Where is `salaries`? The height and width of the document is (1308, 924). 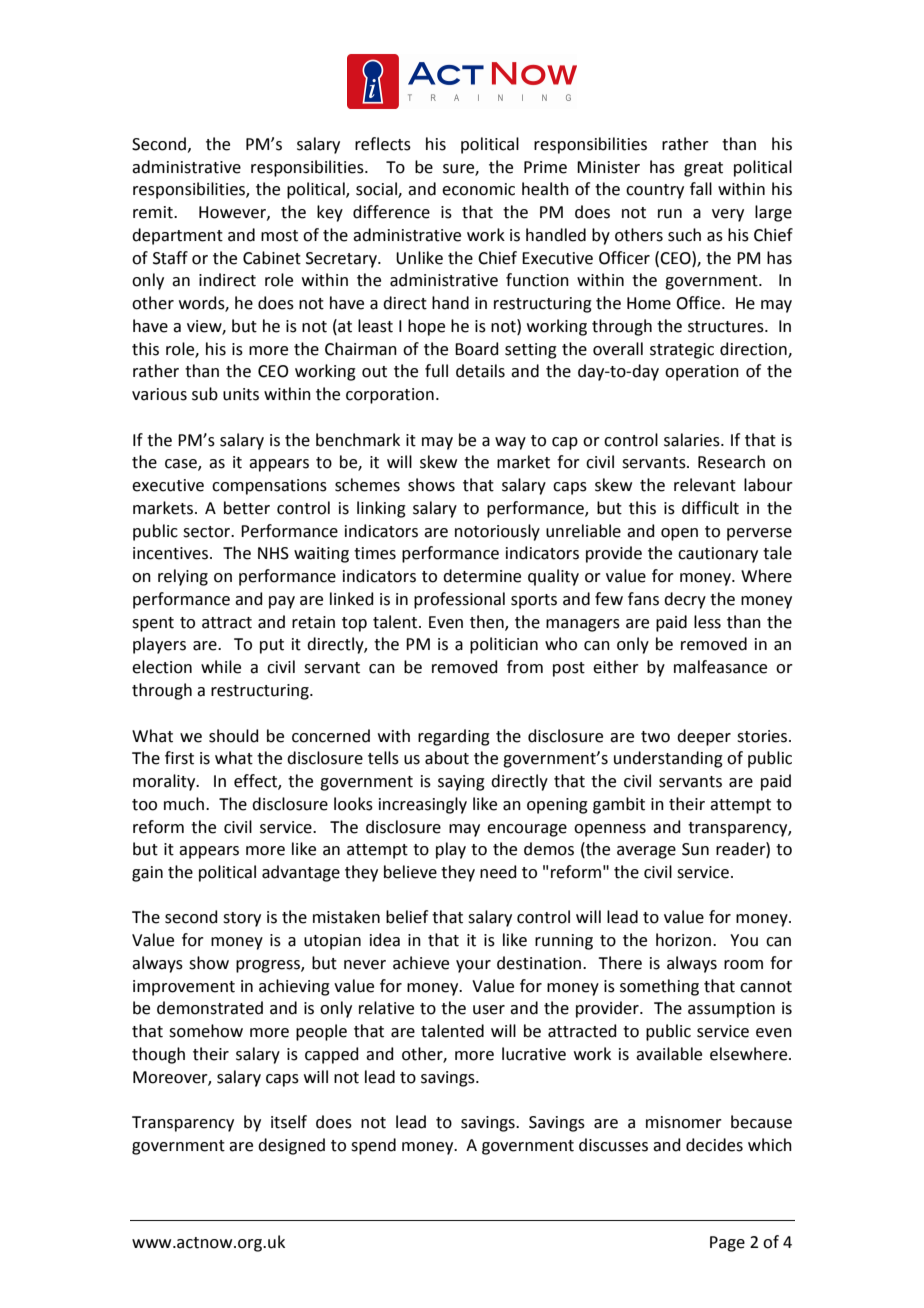 salaries is located at coordinates (693, 440).
